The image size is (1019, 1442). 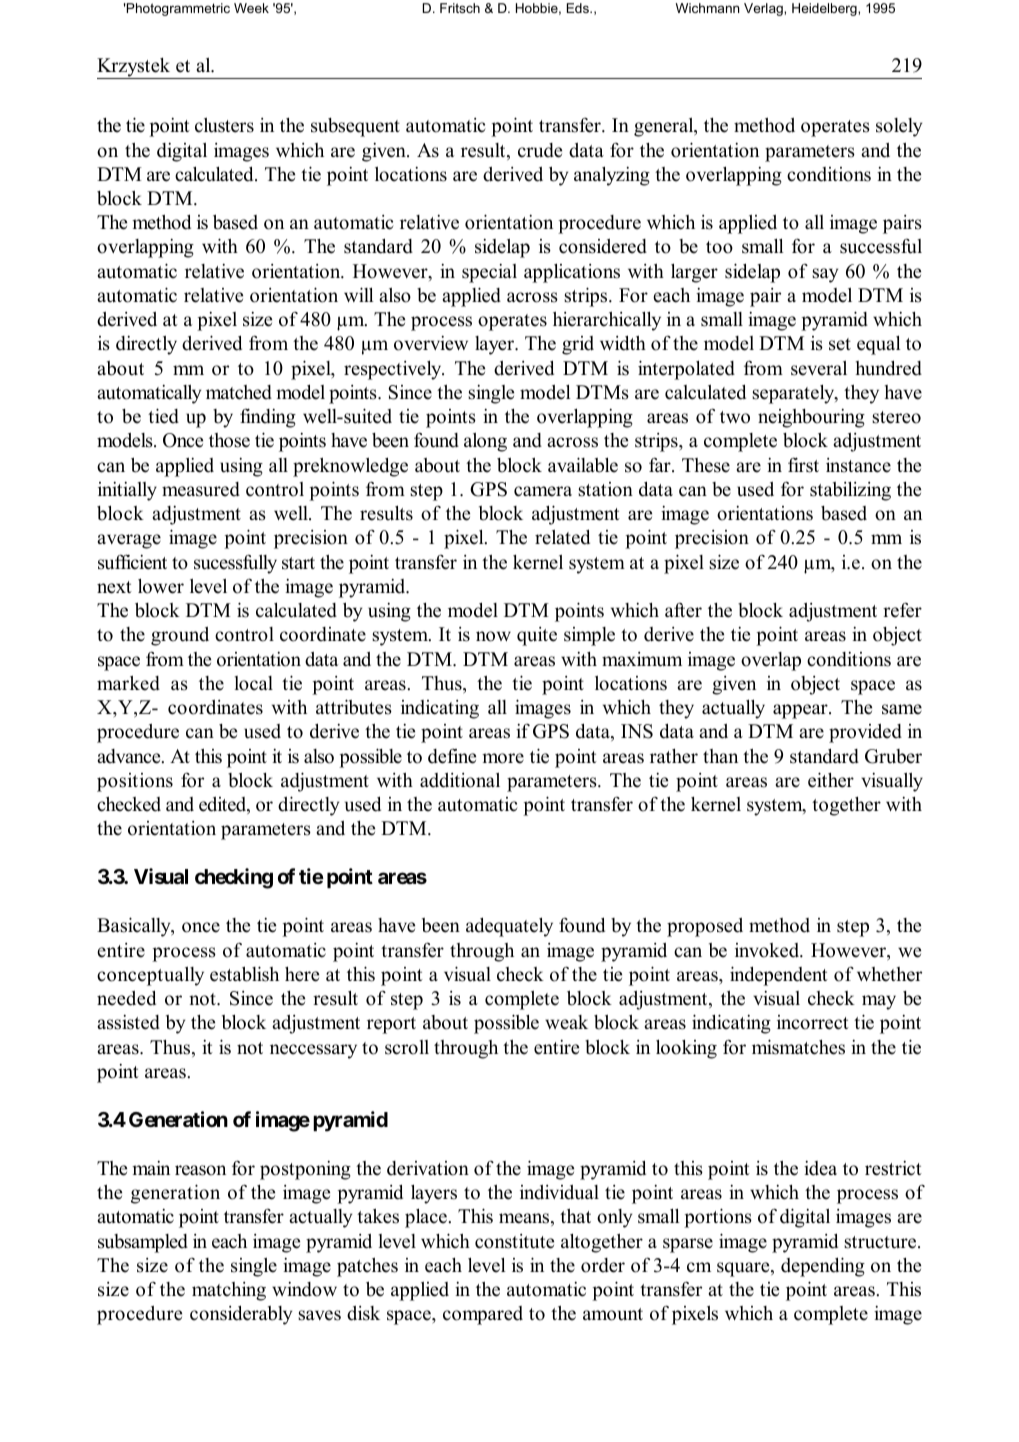 What do you see at coordinates (579, 8) in the document?
I see `Eds` at bounding box center [579, 8].
